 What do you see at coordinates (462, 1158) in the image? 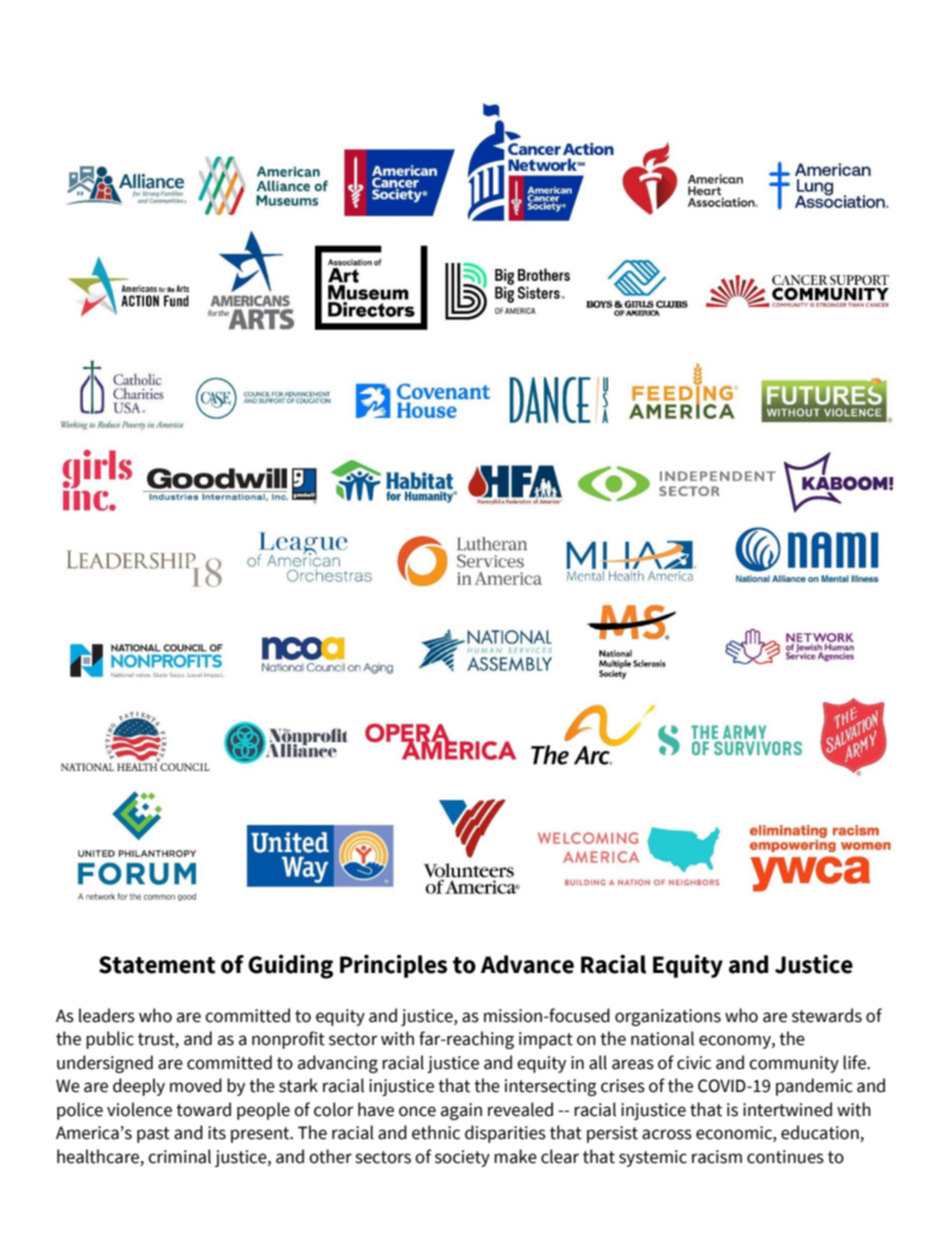
I see `society` at bounding box center [462, 1158].
